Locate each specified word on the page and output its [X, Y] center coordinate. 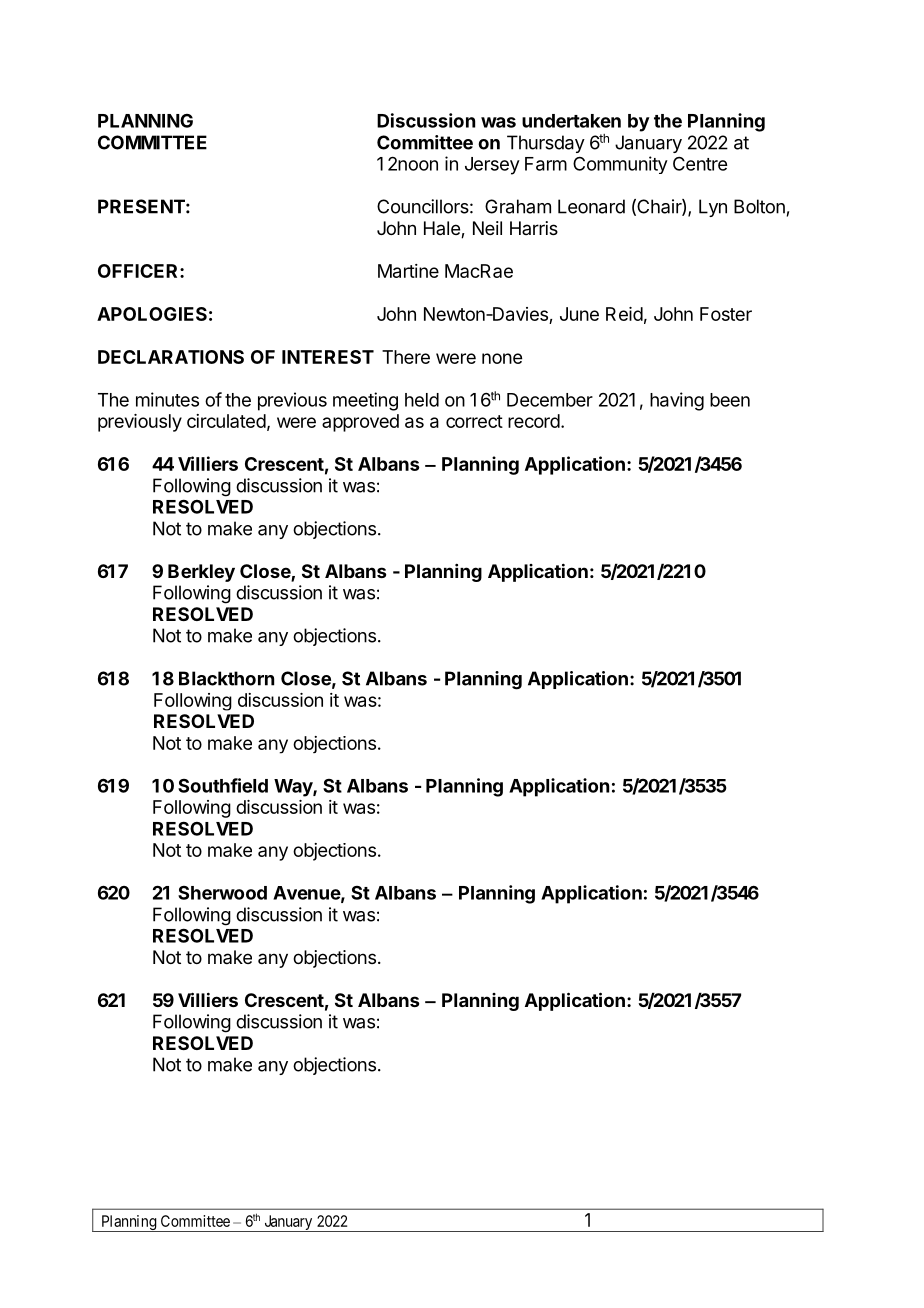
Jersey [492, 166]
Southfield [223, 785]
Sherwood [222, 893]
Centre [700, 164]
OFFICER [139, 271]
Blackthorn [226, 678]
